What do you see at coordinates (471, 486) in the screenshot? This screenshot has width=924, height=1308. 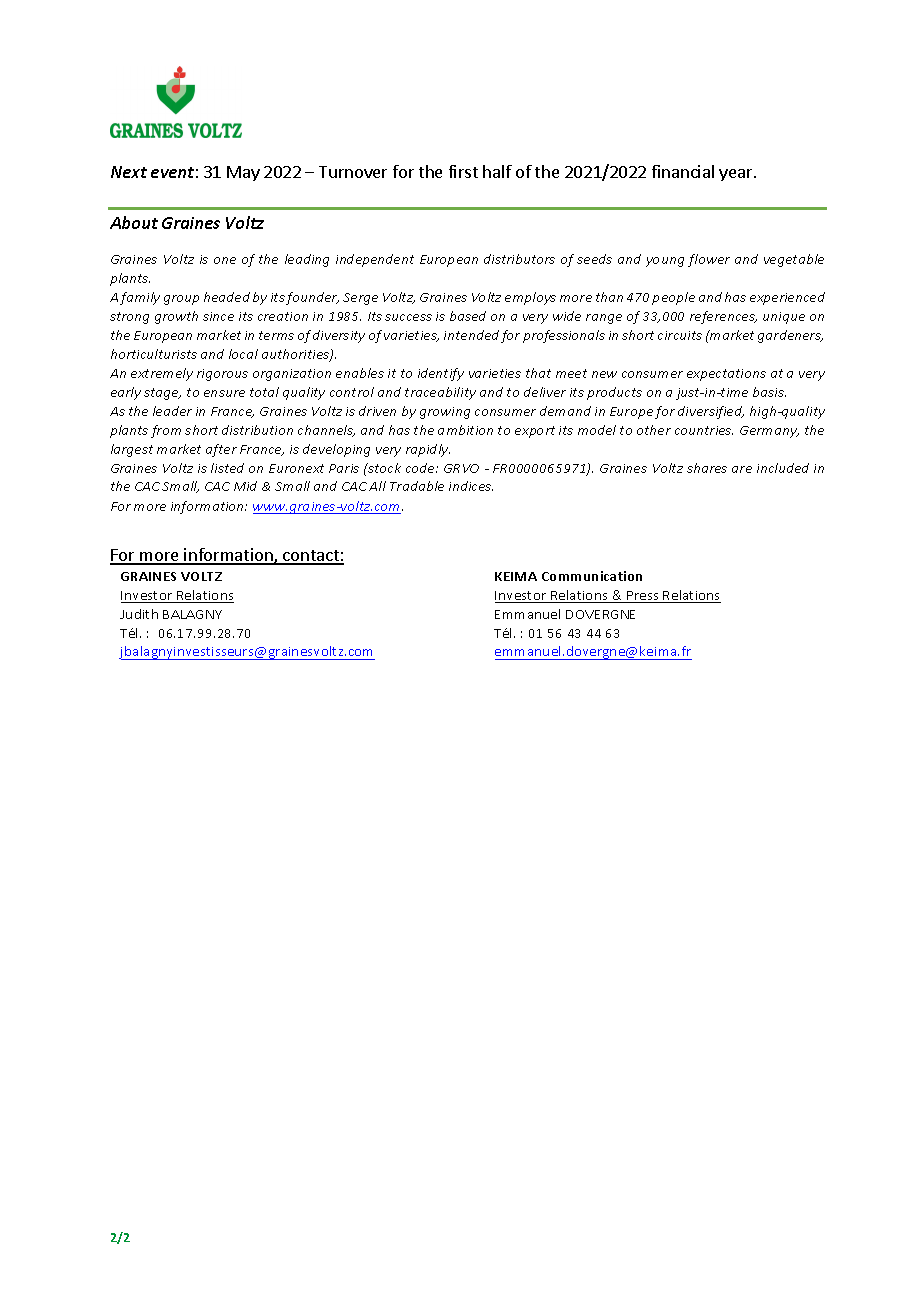 I see `indices` at bounding box center [471, 486].
